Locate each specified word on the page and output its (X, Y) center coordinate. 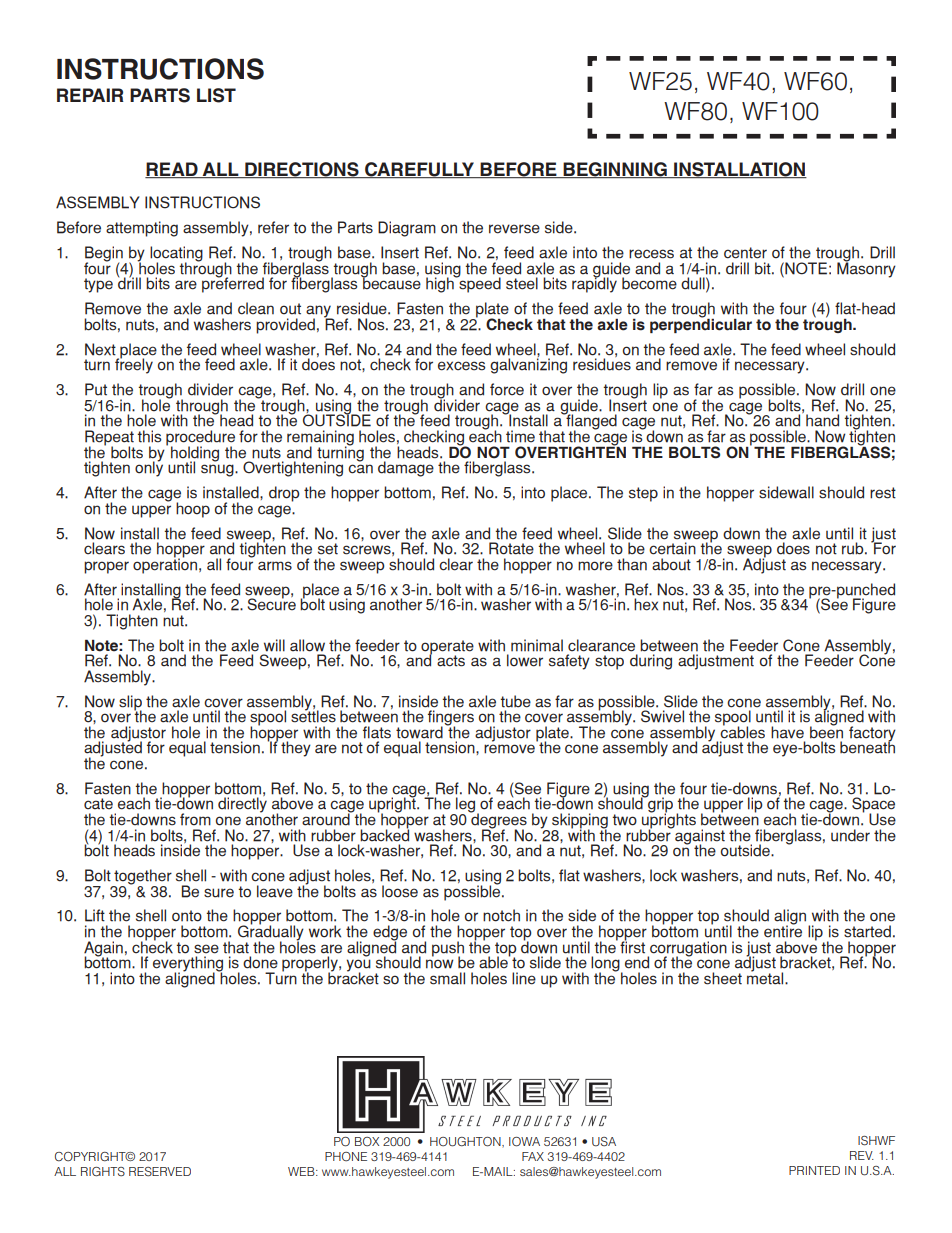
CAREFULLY (420, 170)
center (745, 253)
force (507, 389)
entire (783, 930)
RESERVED (160, 1172)
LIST (216, 95)
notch (501, 915)
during (651, 662)
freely (134, 365)
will (274, 645)
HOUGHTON (466, 1142)
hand (822, 420)
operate (447, 648)
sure (219, 893)
